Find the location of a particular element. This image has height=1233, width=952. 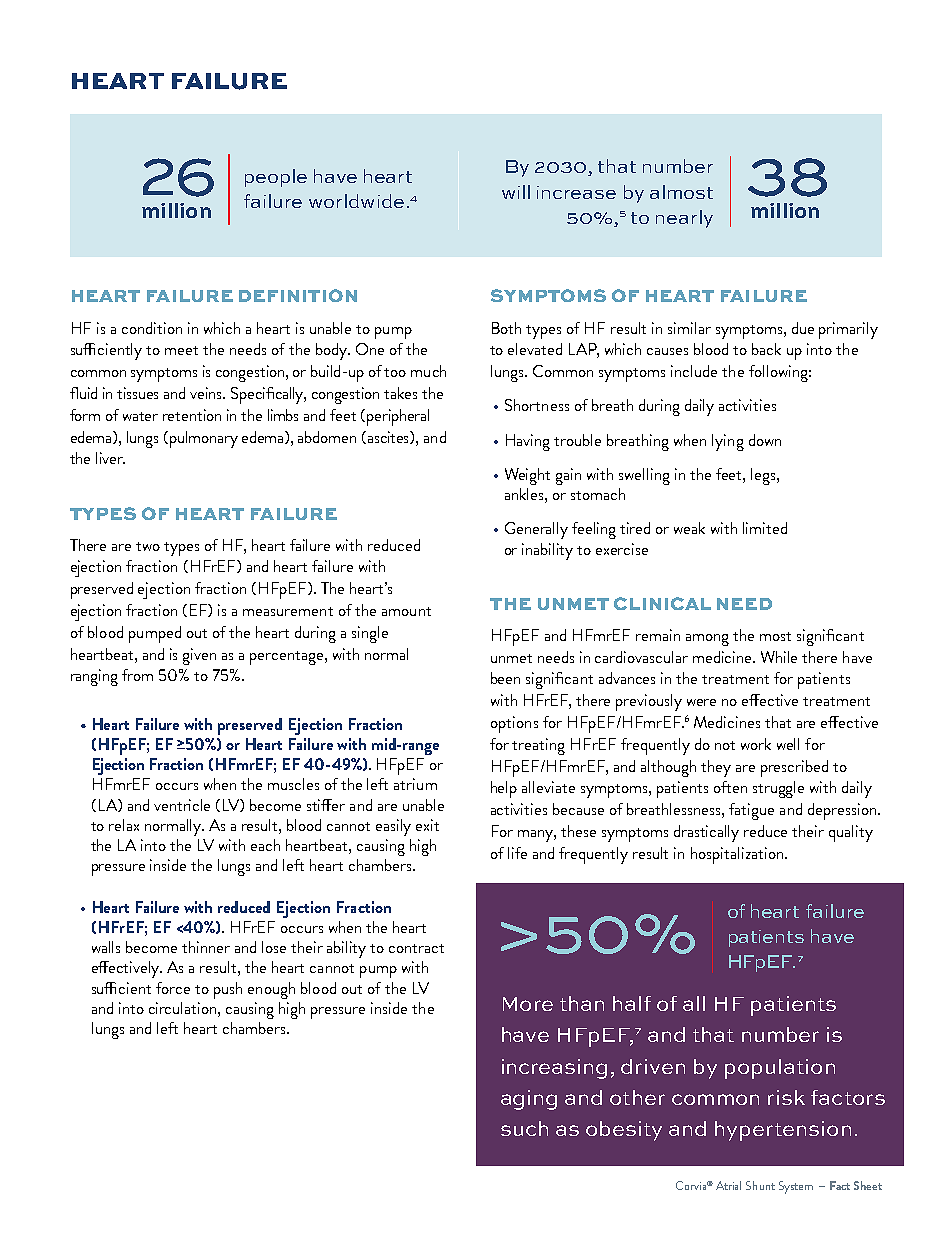

force is located at coordinates (173, 988).
